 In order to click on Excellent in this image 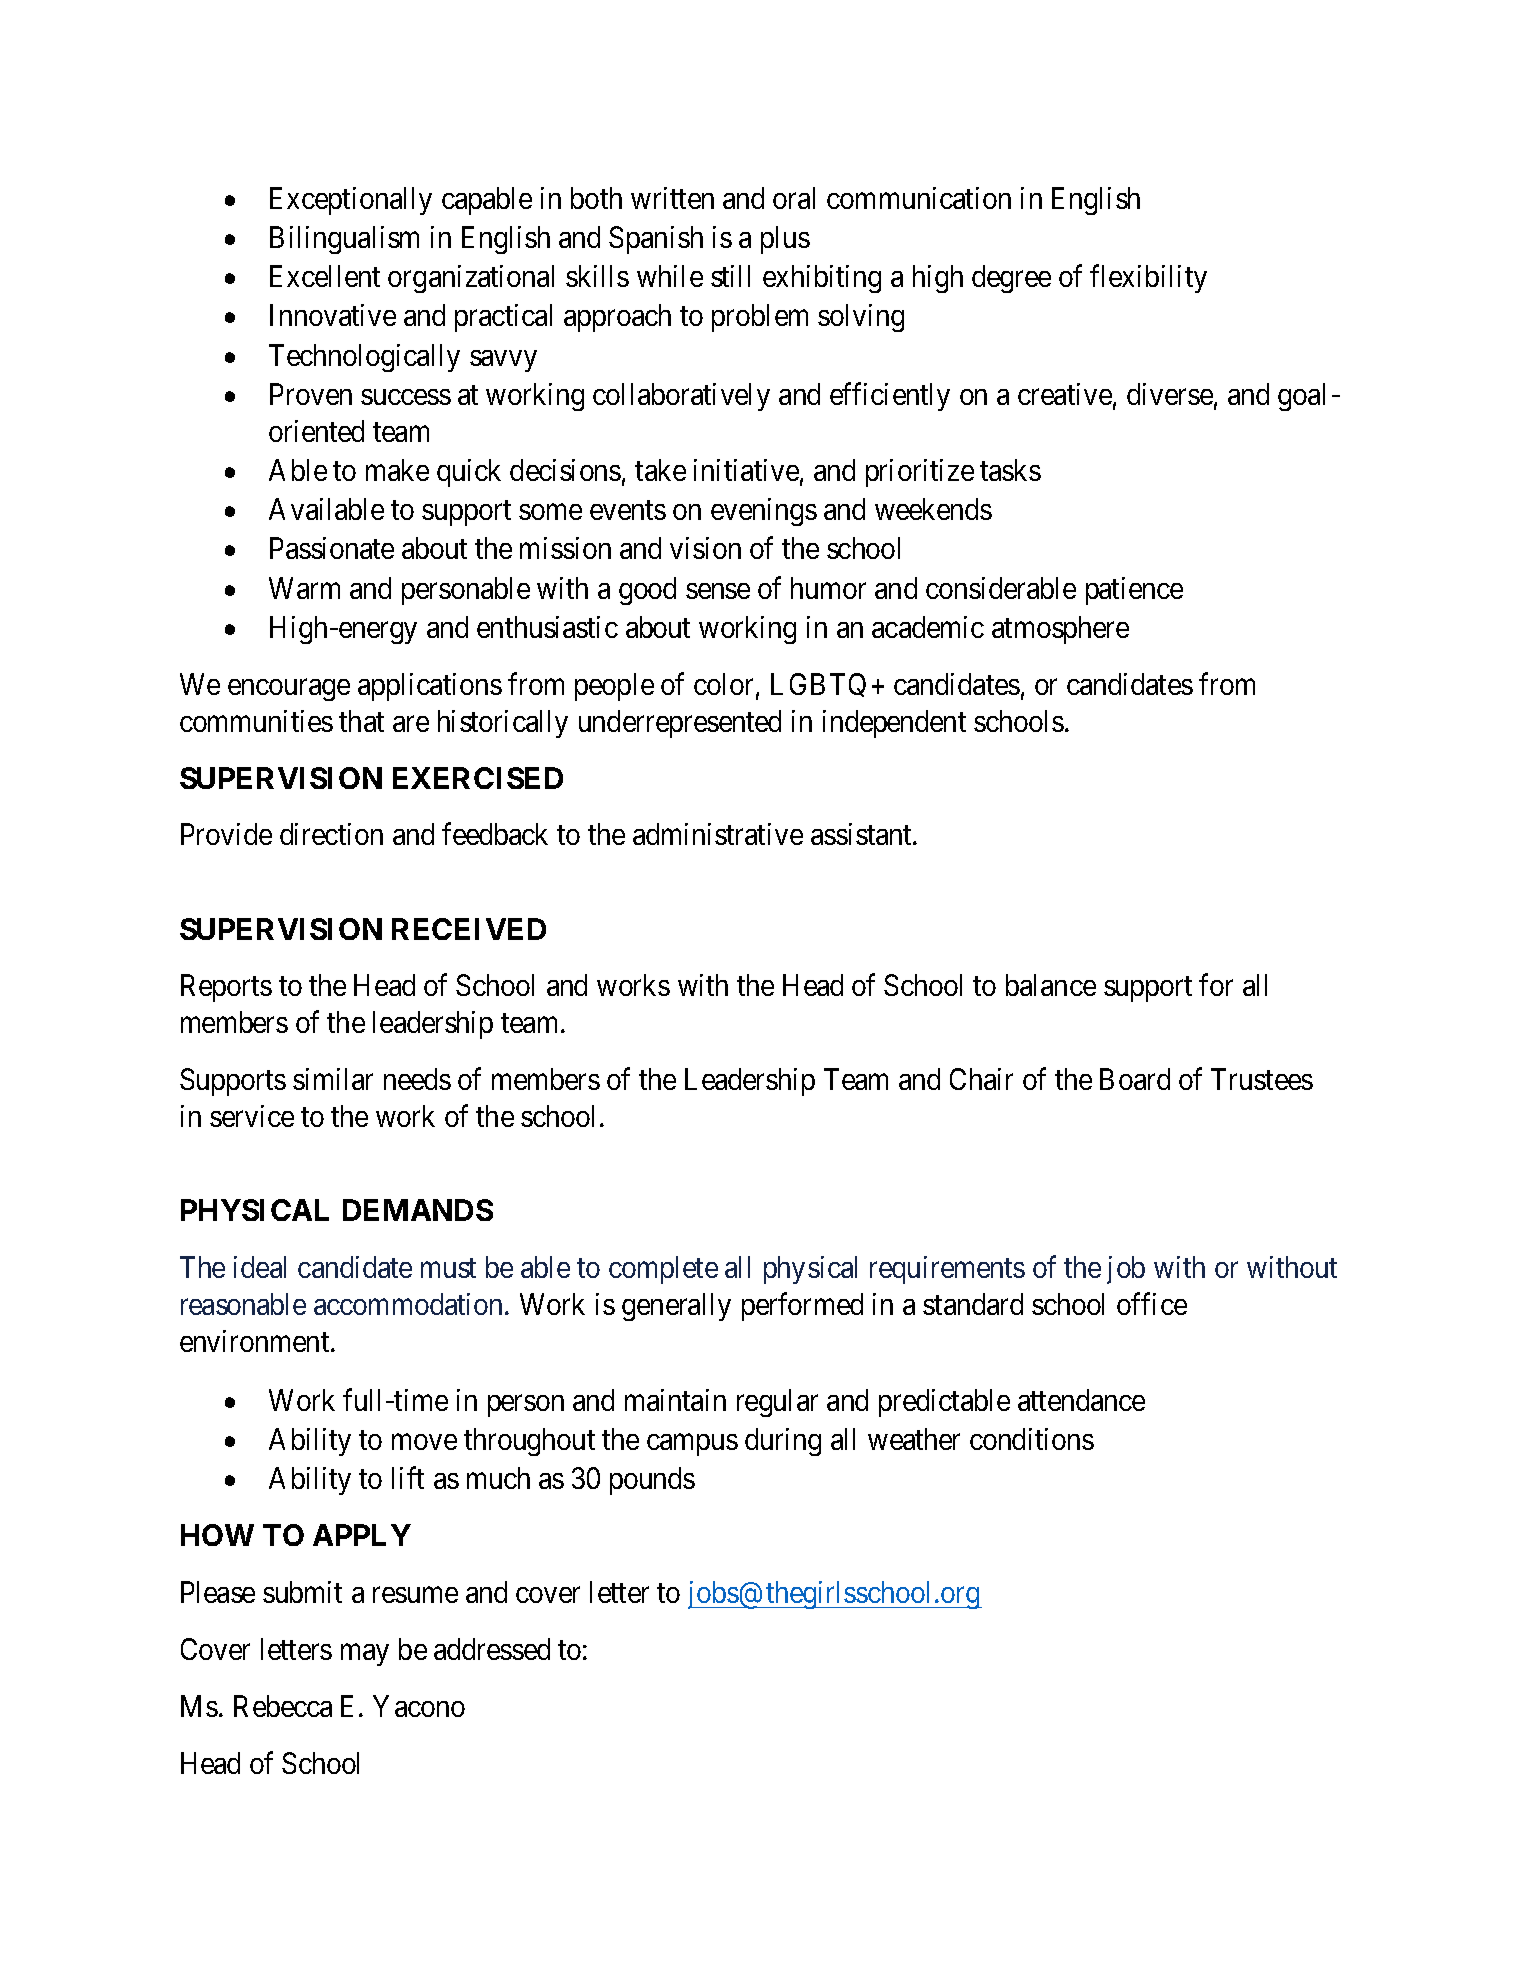, I will do `click(325, 276)`.
